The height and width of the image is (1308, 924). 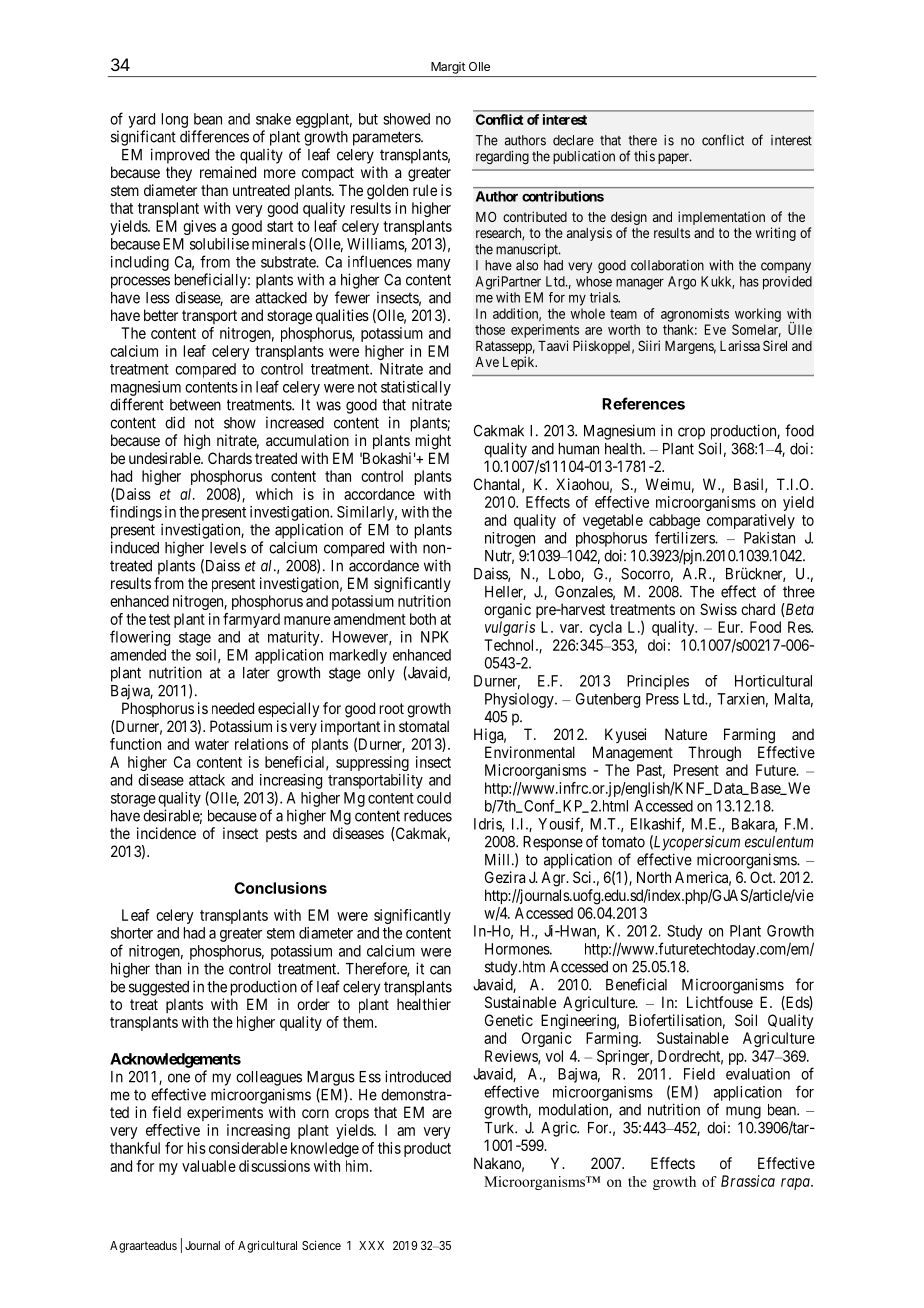 What do you see at coordinates (209, 1166) in the image?
I see `valuable` at bounding box center [209, 1166].
